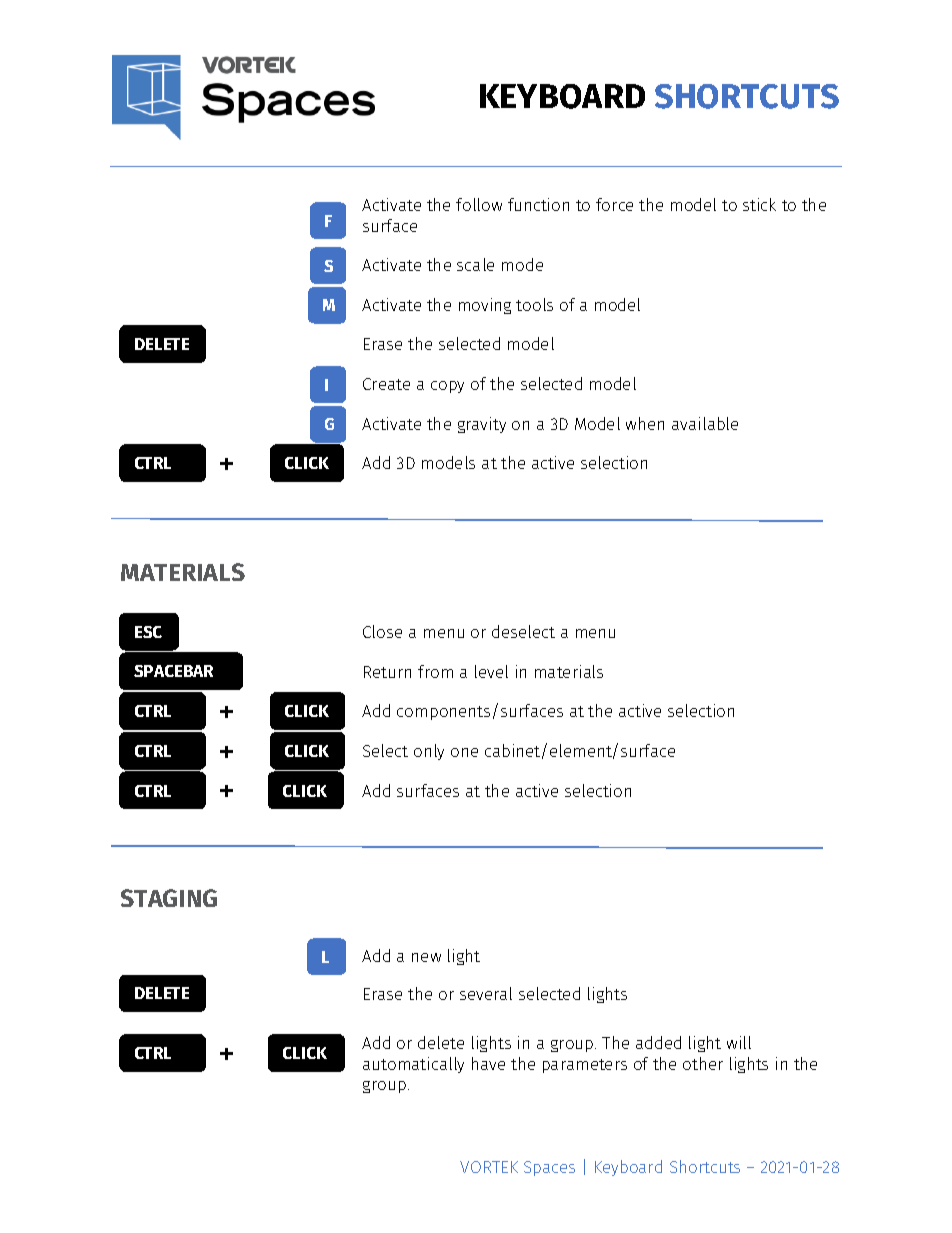 This screenshot has height=1233, width=952. I want to click on Create, so click(386, 384).
